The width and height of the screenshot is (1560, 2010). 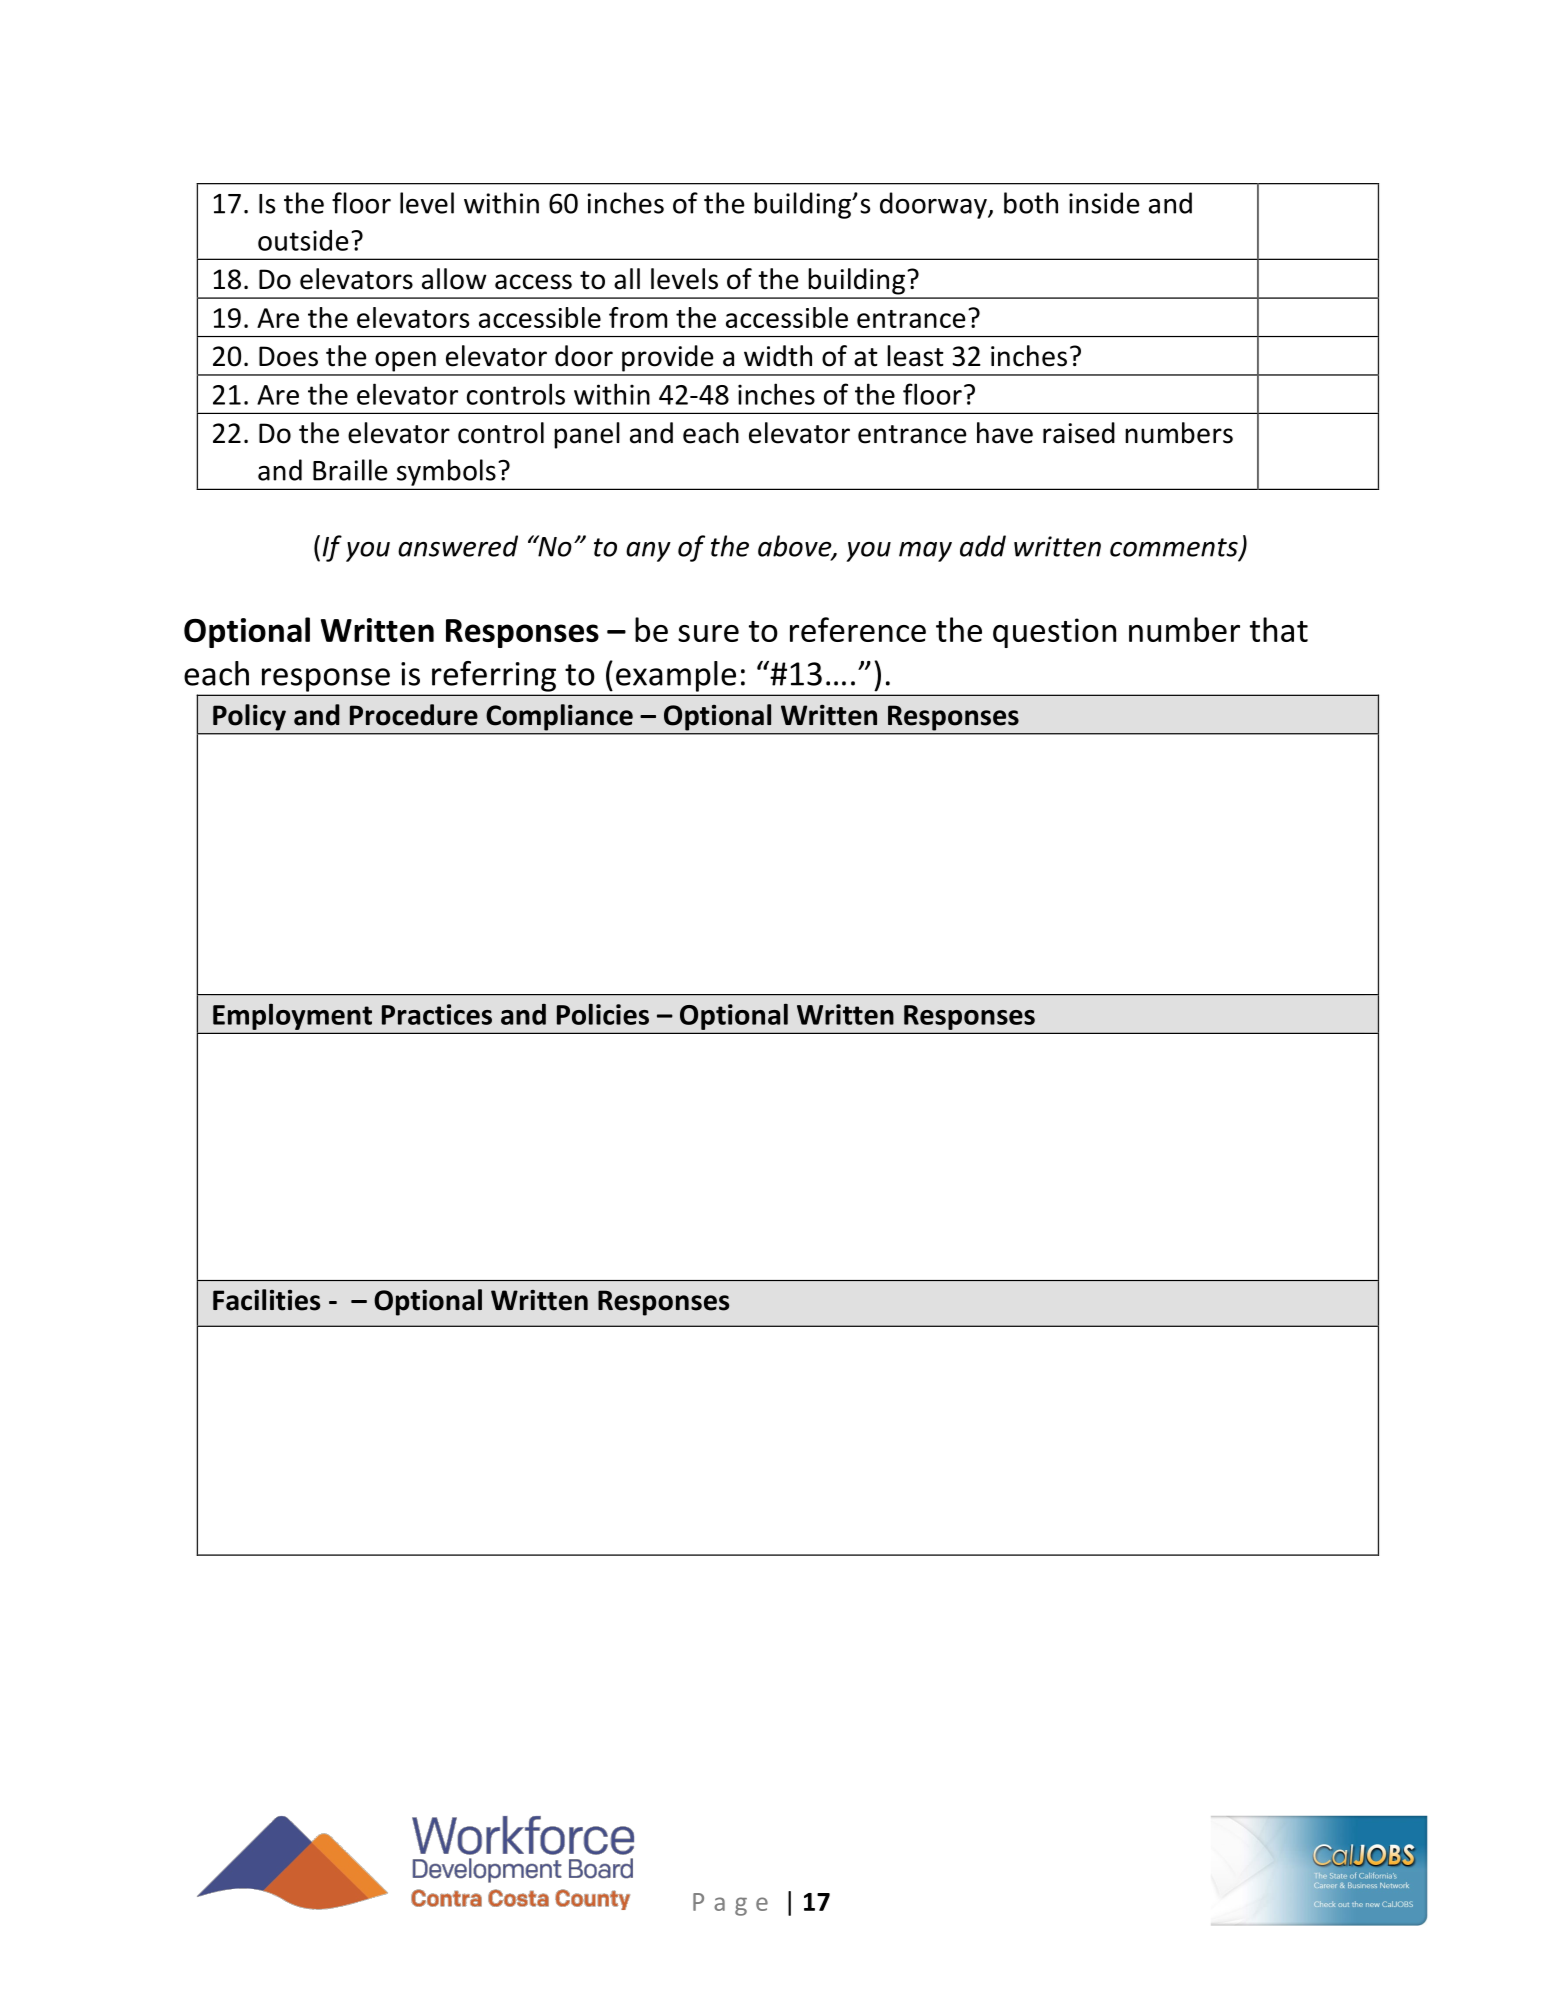 What do you see at coordinates (708, 633) in the screenshot?
I see `sure` at bounding box center [708, 633].
